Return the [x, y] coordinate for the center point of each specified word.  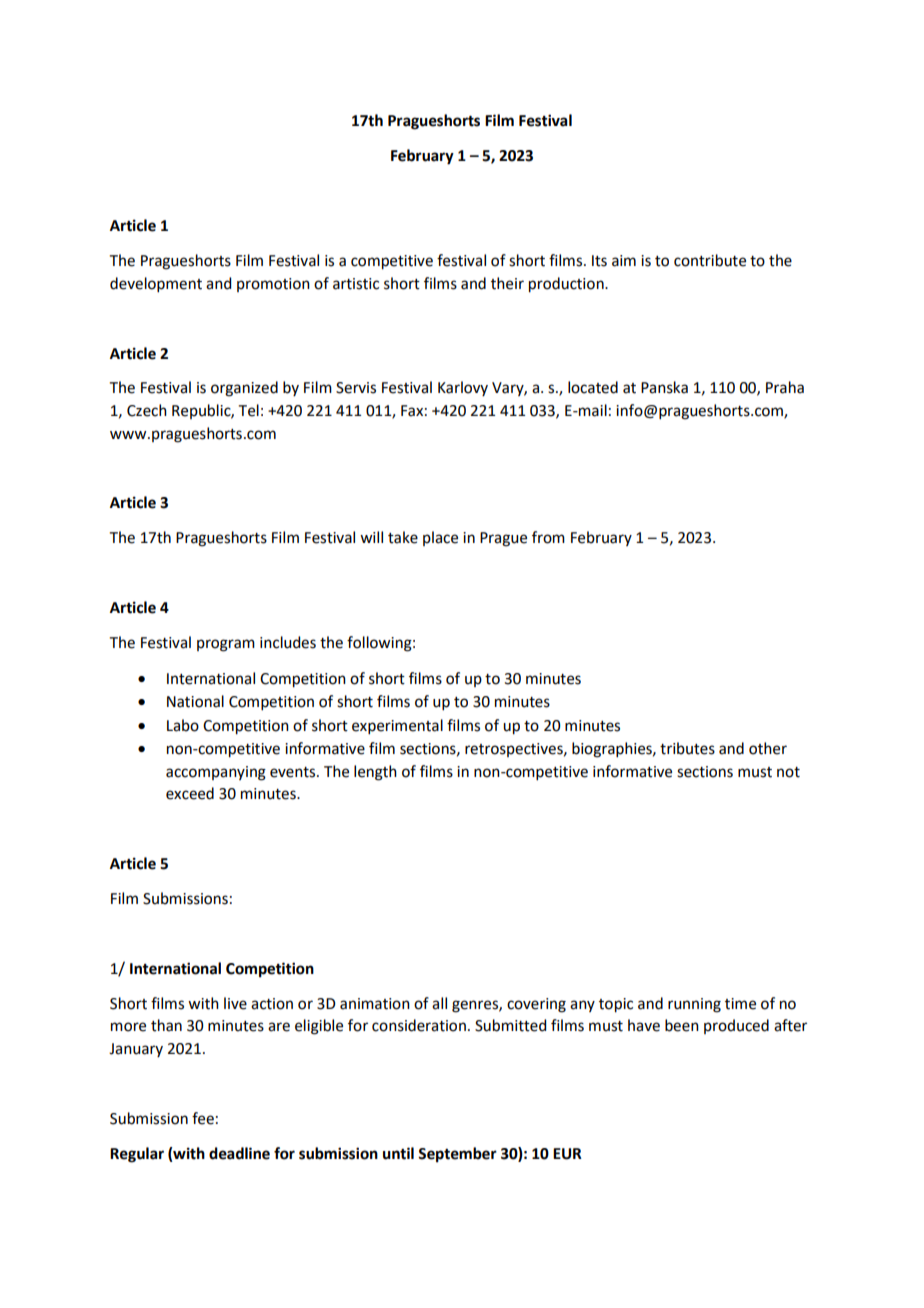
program [226, 645]
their [507, 283]
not [788, 772]
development [156, 284]
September [457, 1155]
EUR [567, 1154]
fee [203, 1118]
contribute [710, 260]
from [548, 537]
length [375, 773]
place [440, 538]
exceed [190, 793]
